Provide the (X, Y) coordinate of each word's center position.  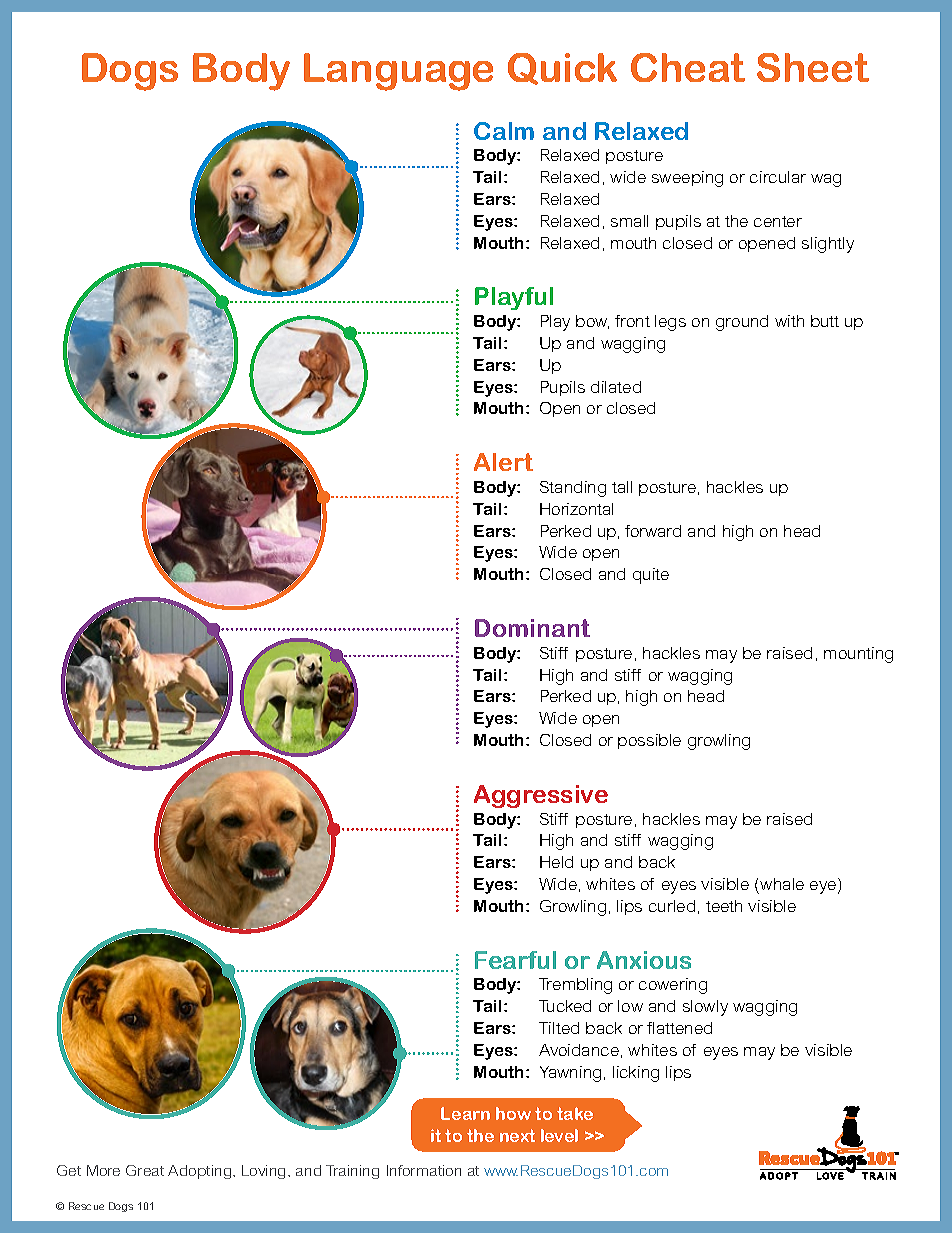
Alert (503, 462)
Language (398, 72)
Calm (504, 131)
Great (145, 1170)
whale (782, 884)
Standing (573, 489)
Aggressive (541, 796)
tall (622, 487)
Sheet (813, 67)
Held (556, 862)
